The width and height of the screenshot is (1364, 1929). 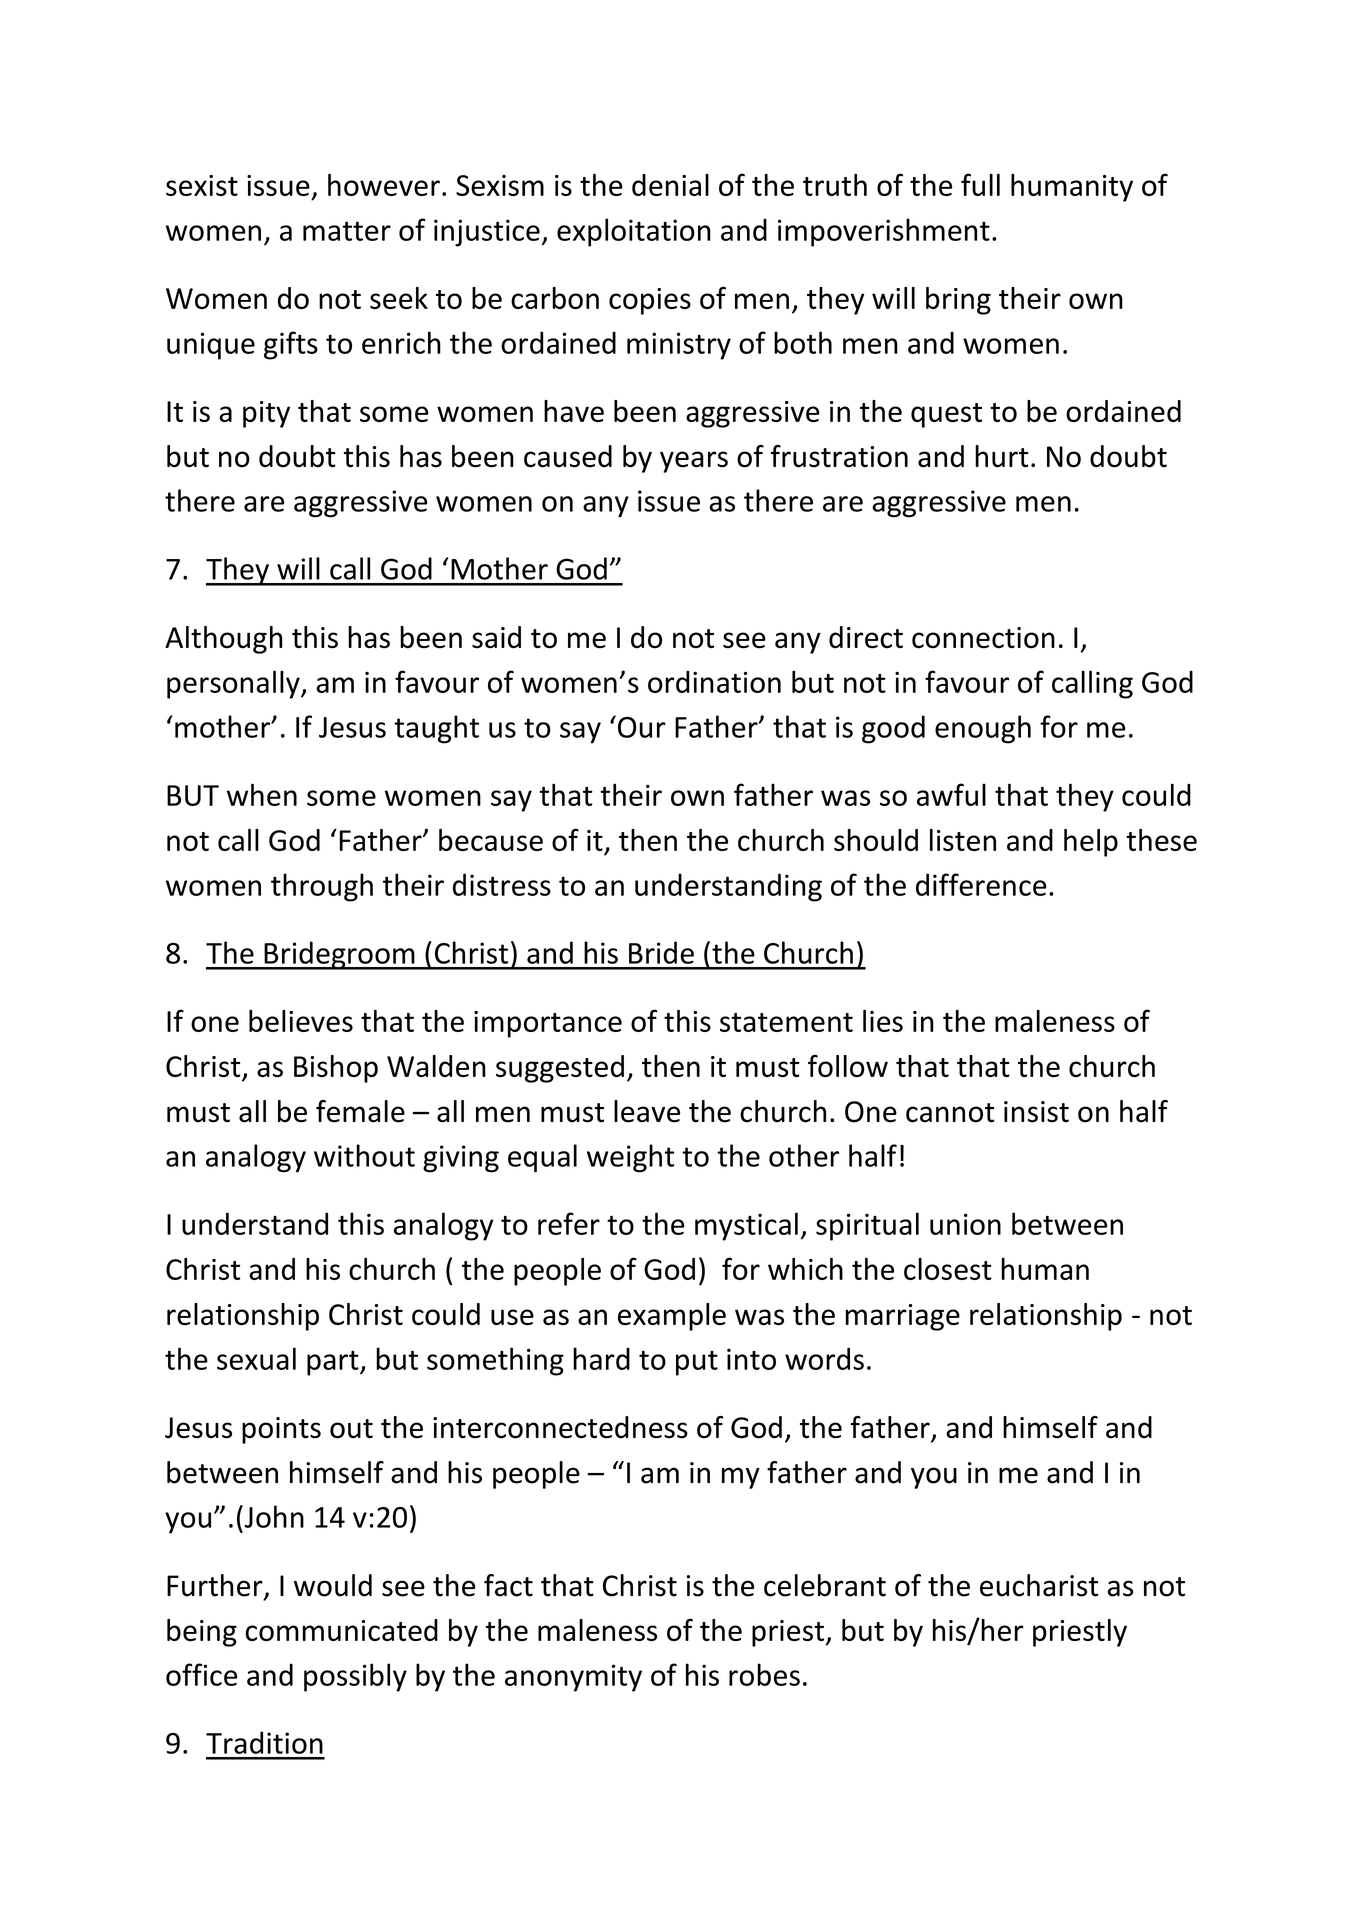 What do you see at coordinates (981, 884) in the screenshot?
I see `difference` at bounding box center [981, 884].
